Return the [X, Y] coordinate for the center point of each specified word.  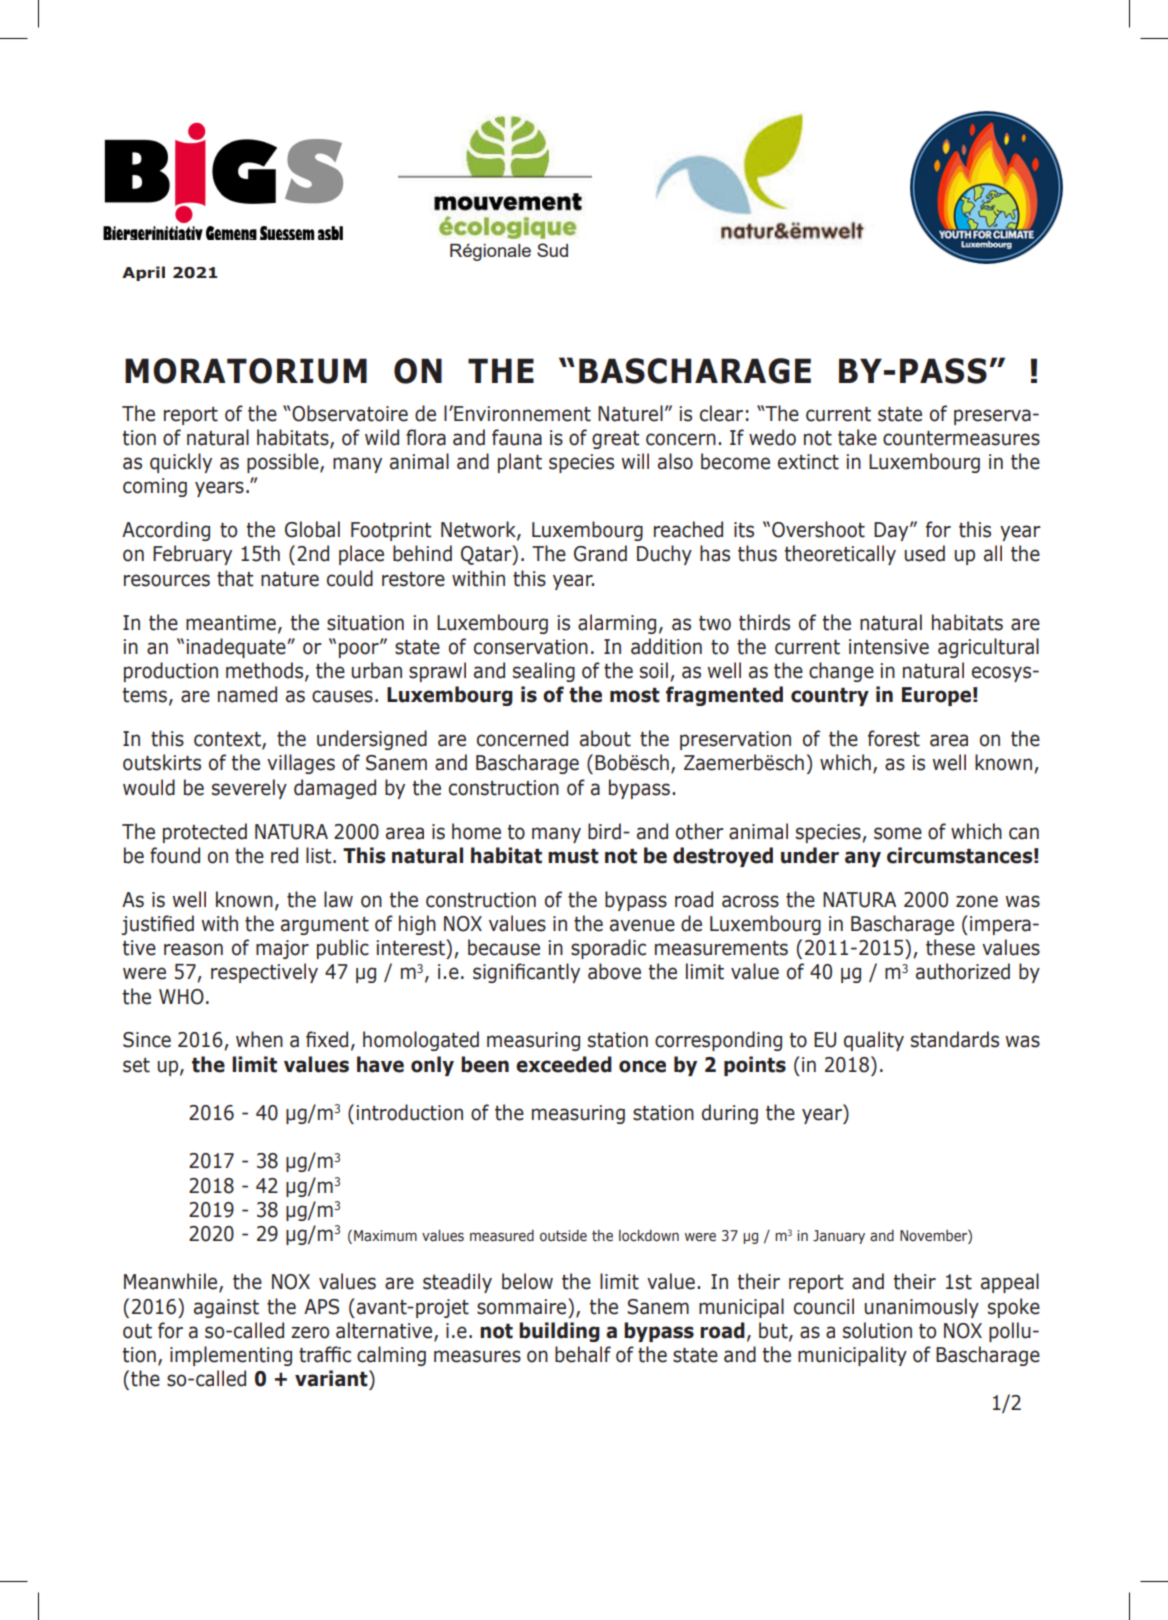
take [857, 437]
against [226, 1308]
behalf [583, 1354]
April [143, 273]
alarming [617, 624]
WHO [181, 997]
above [614, 971]
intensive [889, 647]
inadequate [237, 648]
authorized [963, 971]
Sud [552, 250]
